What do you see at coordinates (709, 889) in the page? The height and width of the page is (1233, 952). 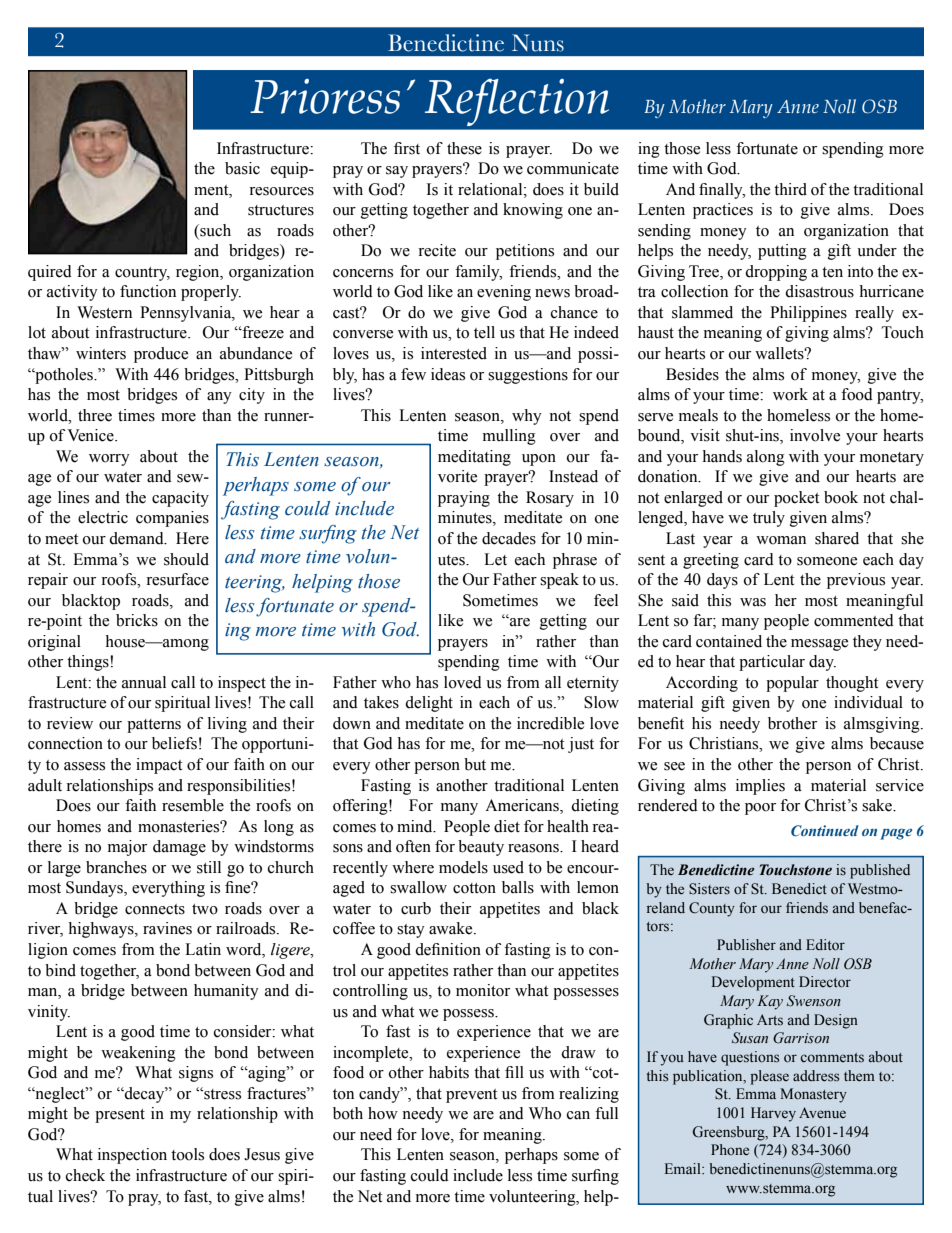 I see `Sisters` at bounding box center [709, 889].
